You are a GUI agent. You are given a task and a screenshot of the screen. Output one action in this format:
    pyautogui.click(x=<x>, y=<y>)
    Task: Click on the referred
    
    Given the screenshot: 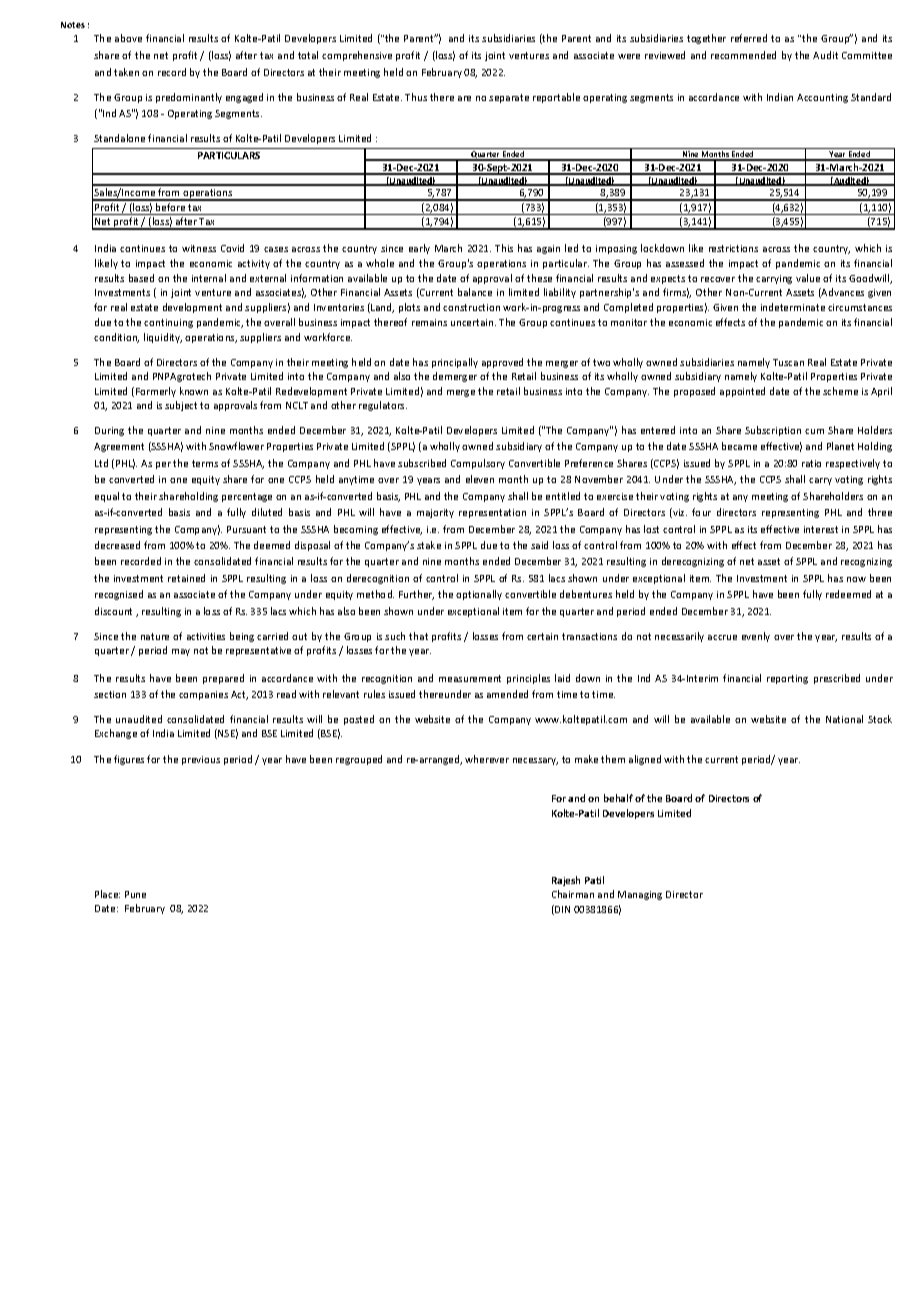 What is the action you would take?
    pyautogui.click(x=749, y=38)
